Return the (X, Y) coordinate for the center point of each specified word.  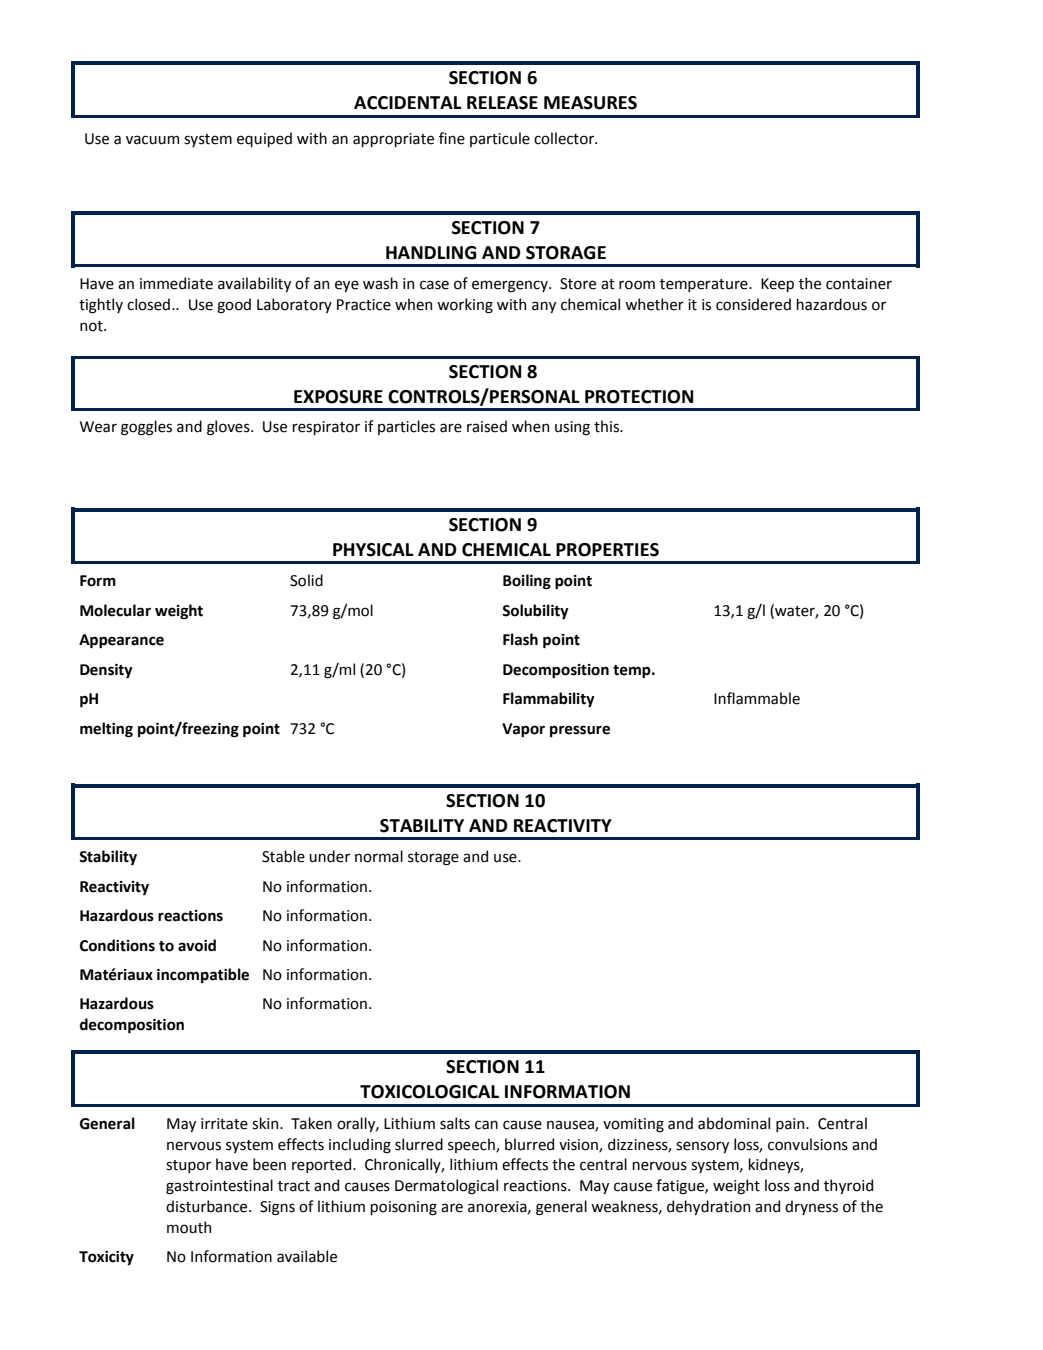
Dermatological (446, 1186)
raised (487, 426)
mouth (189, 1227)
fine (452, 138)
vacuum (152, 140)
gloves (229, 428)
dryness (811, 1207)
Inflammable (757, 698)
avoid (197, 945)
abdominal (734, 1123)
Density (106, 671)
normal (379, 856)
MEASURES (590, 103)
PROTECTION (639, 397)
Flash (520, 639)
